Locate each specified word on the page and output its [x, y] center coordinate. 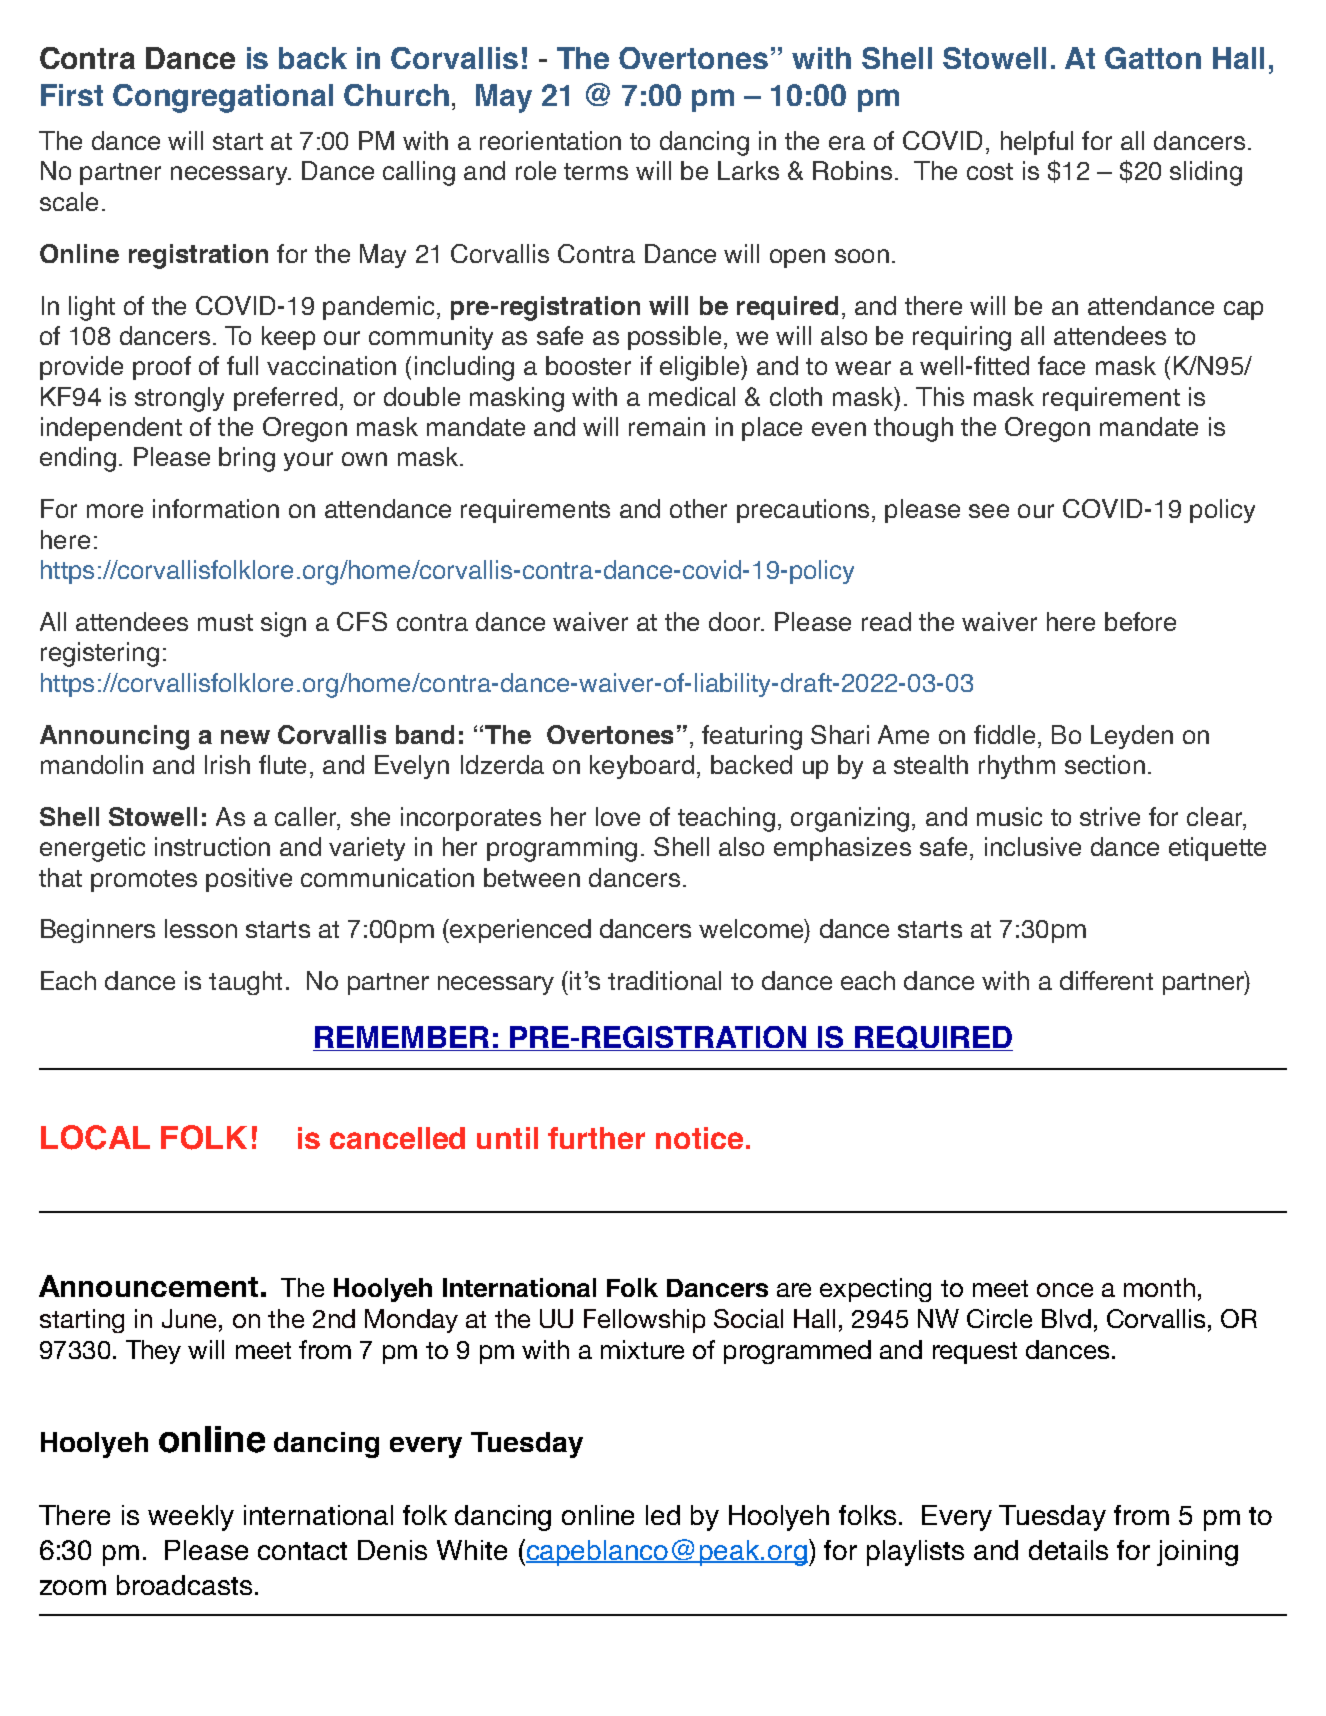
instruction [212, 846]
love [618, 816]
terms [596, 171]
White [472, 1550]
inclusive [1033, 846]
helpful [1037, 143]
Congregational [223, 98]
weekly [191, 1518]
